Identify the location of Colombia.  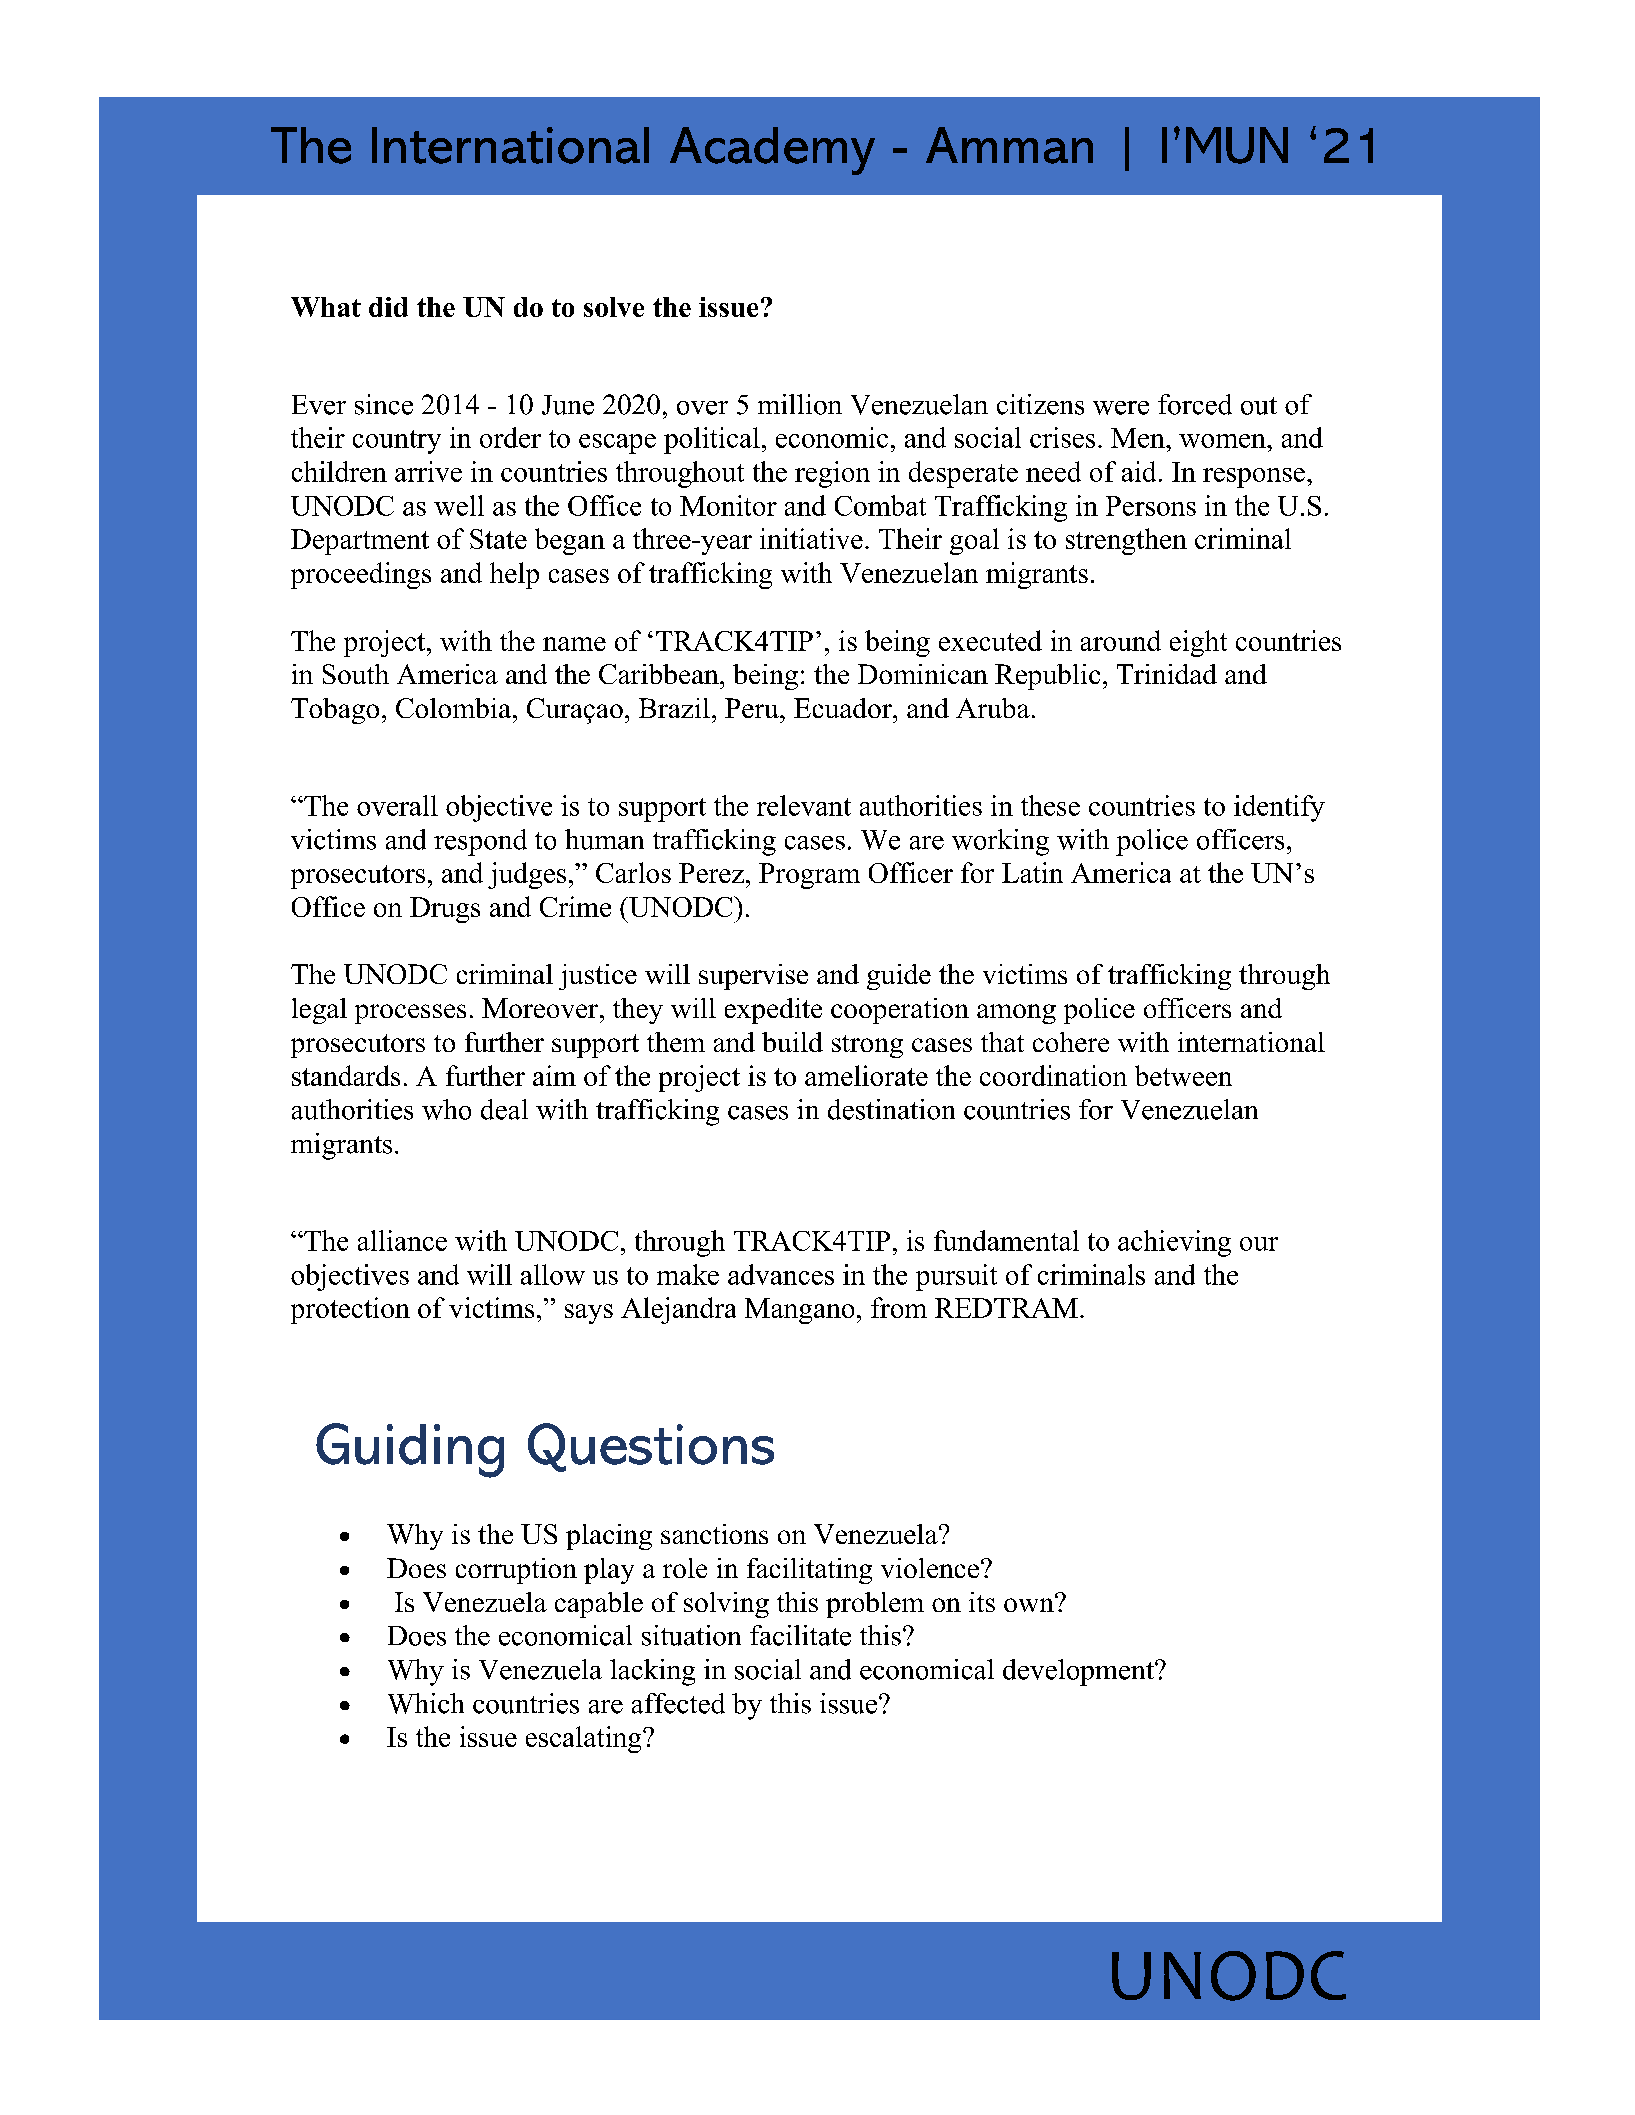
(453, 708).
